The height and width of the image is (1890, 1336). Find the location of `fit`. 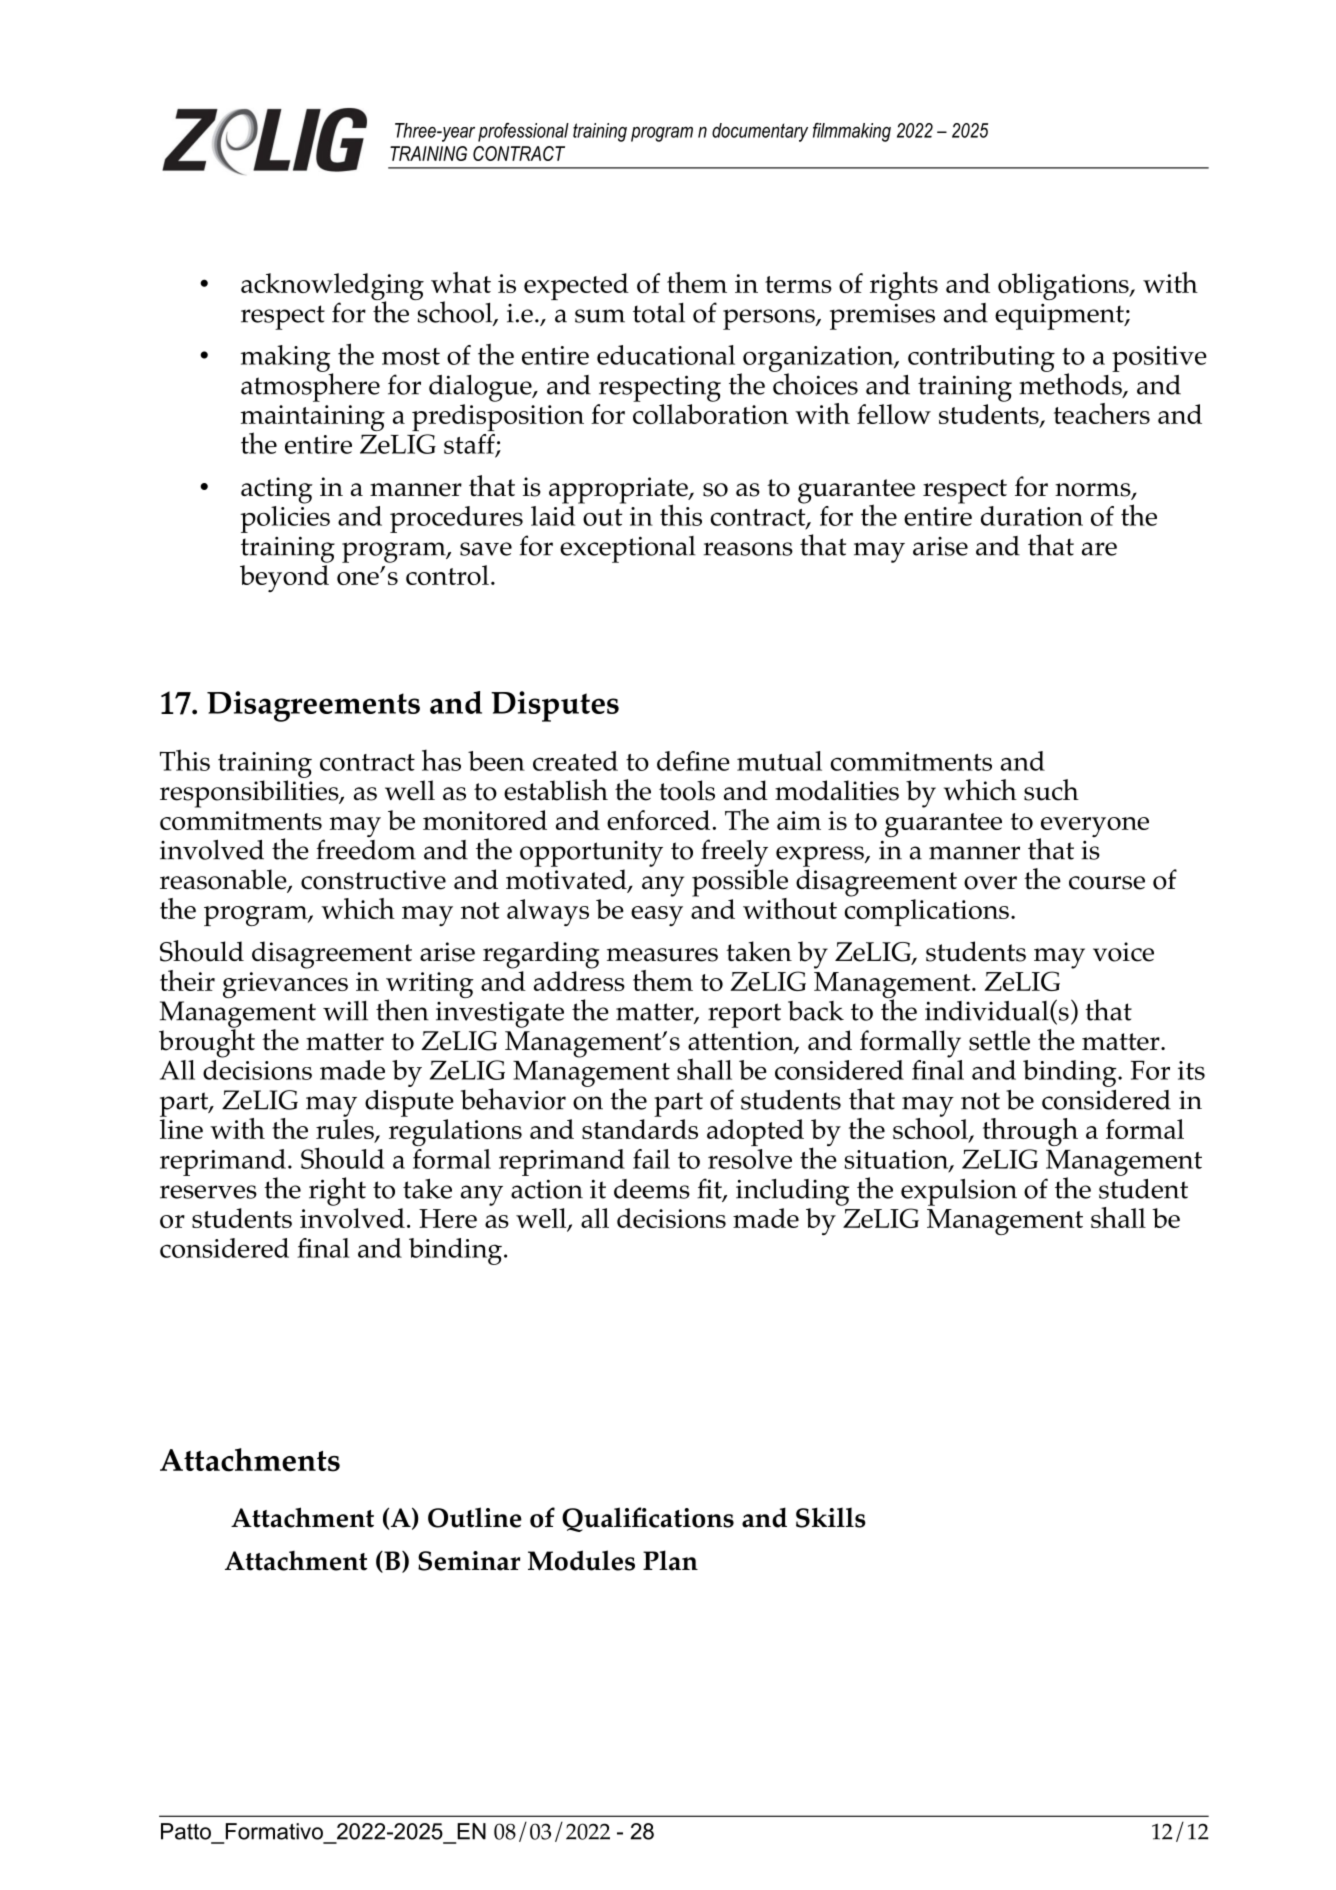

fit is located at coordinates (710, 1189).
